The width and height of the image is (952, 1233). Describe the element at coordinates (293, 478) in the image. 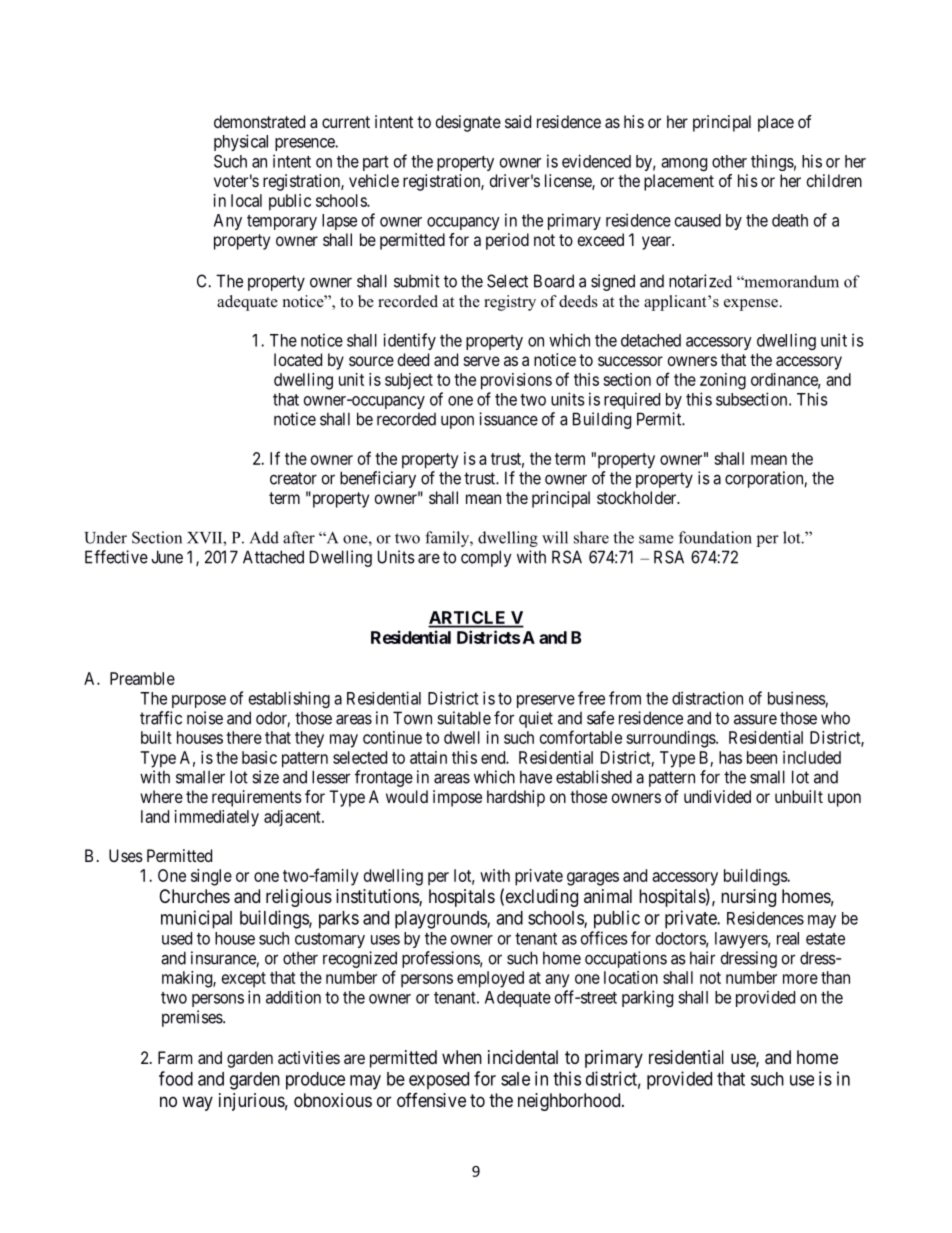

I see `creator` at that location.
